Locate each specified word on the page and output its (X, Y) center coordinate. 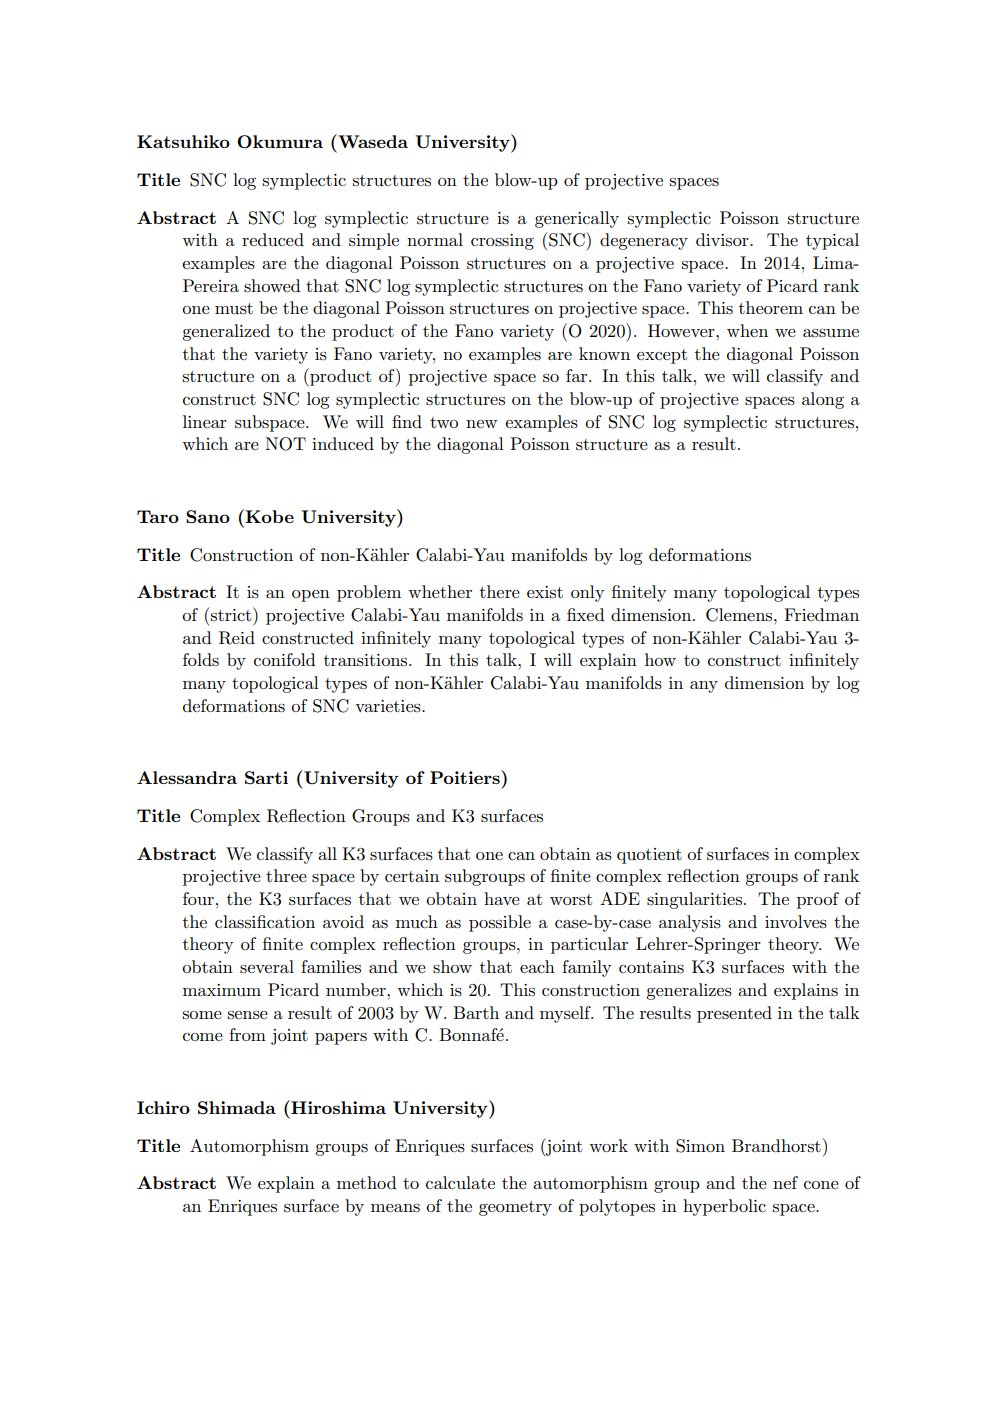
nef (785, 1182)
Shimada (237, 1108)
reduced (273, 240)
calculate (460, 1183)
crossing (502, 242)
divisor (723, 239)
